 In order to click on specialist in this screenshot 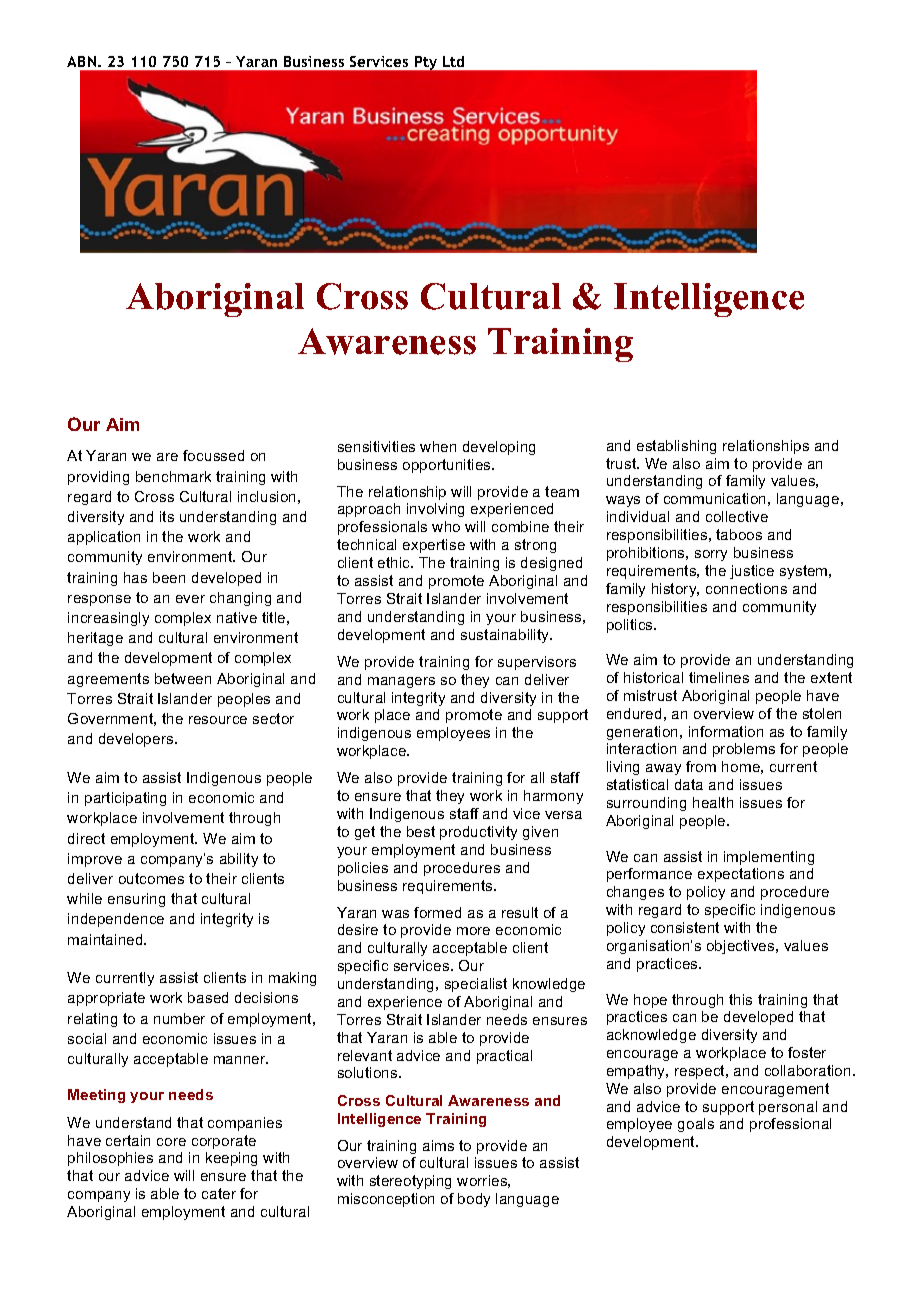, I will do `click(476, 985)`.
